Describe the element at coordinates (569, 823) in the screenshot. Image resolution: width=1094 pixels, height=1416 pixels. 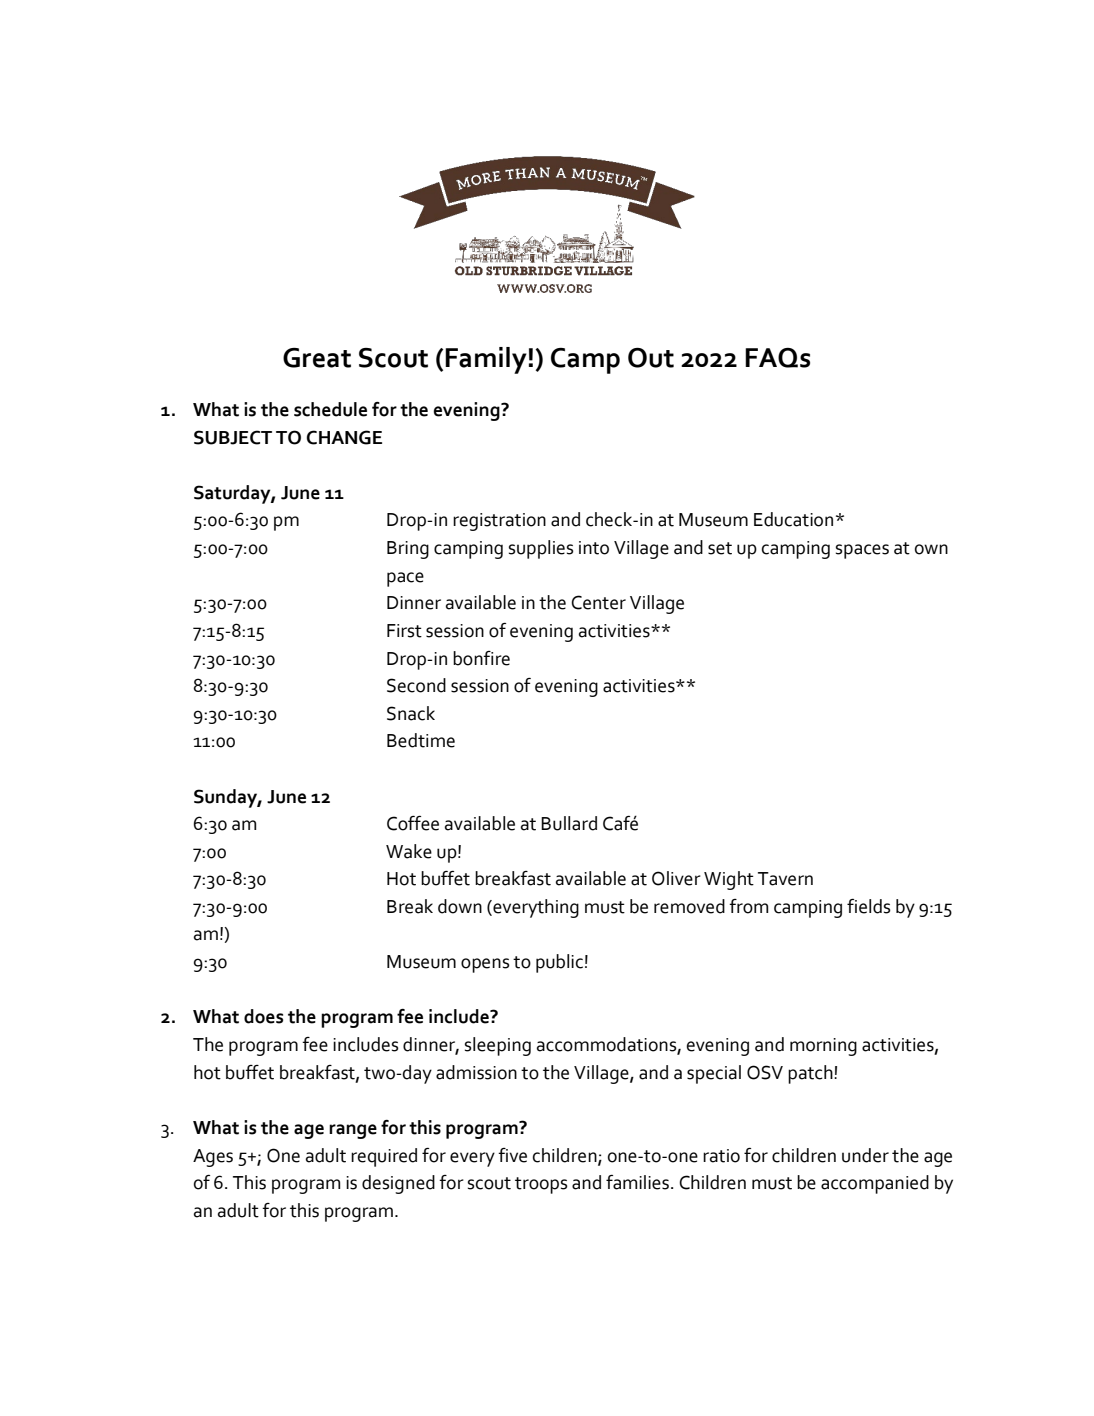
I see `Bullard` at that location.
